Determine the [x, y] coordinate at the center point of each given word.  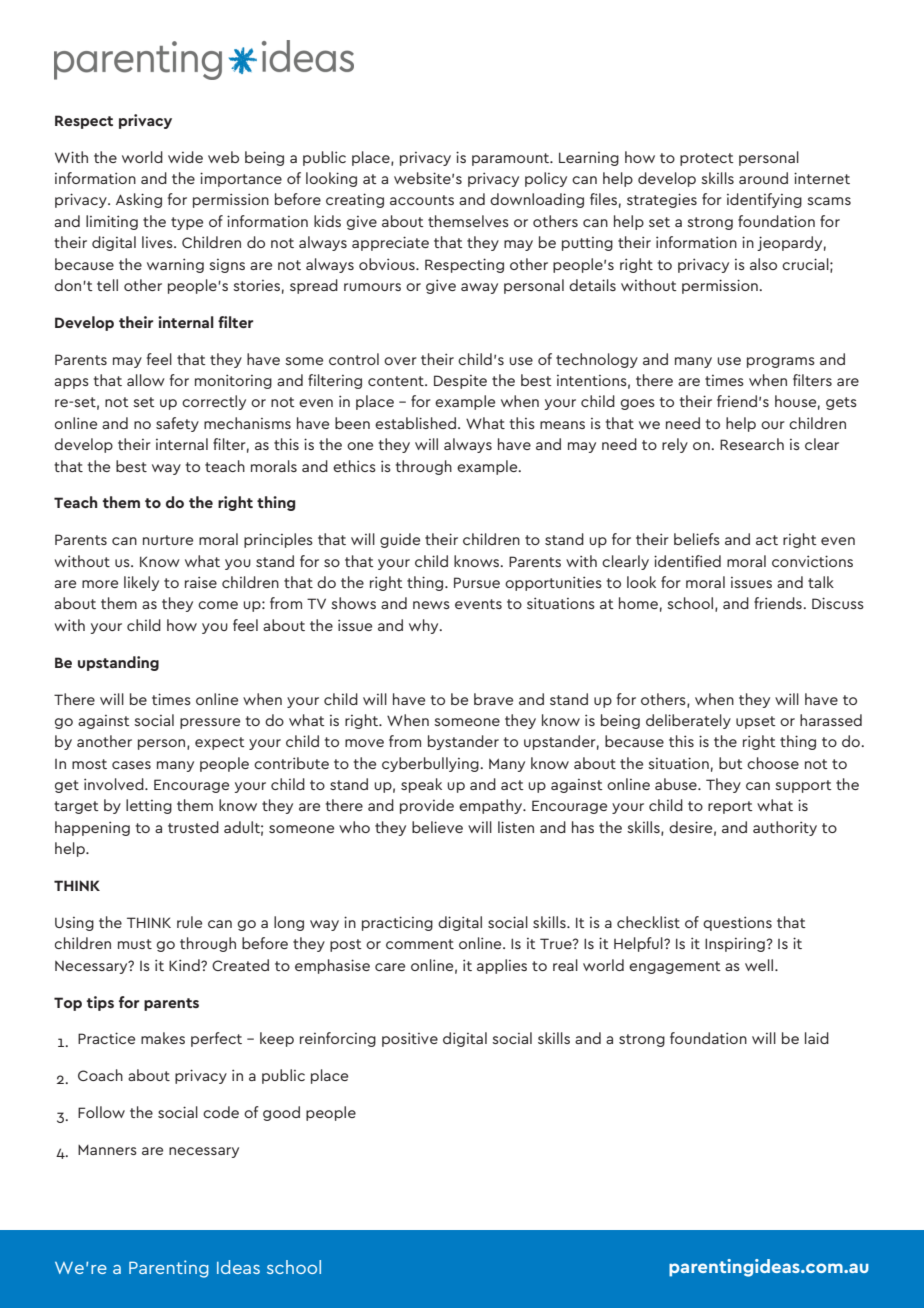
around [763, 178]
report [730, 807]
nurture [168, 540]
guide [400, 540]
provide [427, 806]
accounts [422, 200]
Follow [101, 1112]
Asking [139, 200]
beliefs [697, 539]
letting [149, 806]
